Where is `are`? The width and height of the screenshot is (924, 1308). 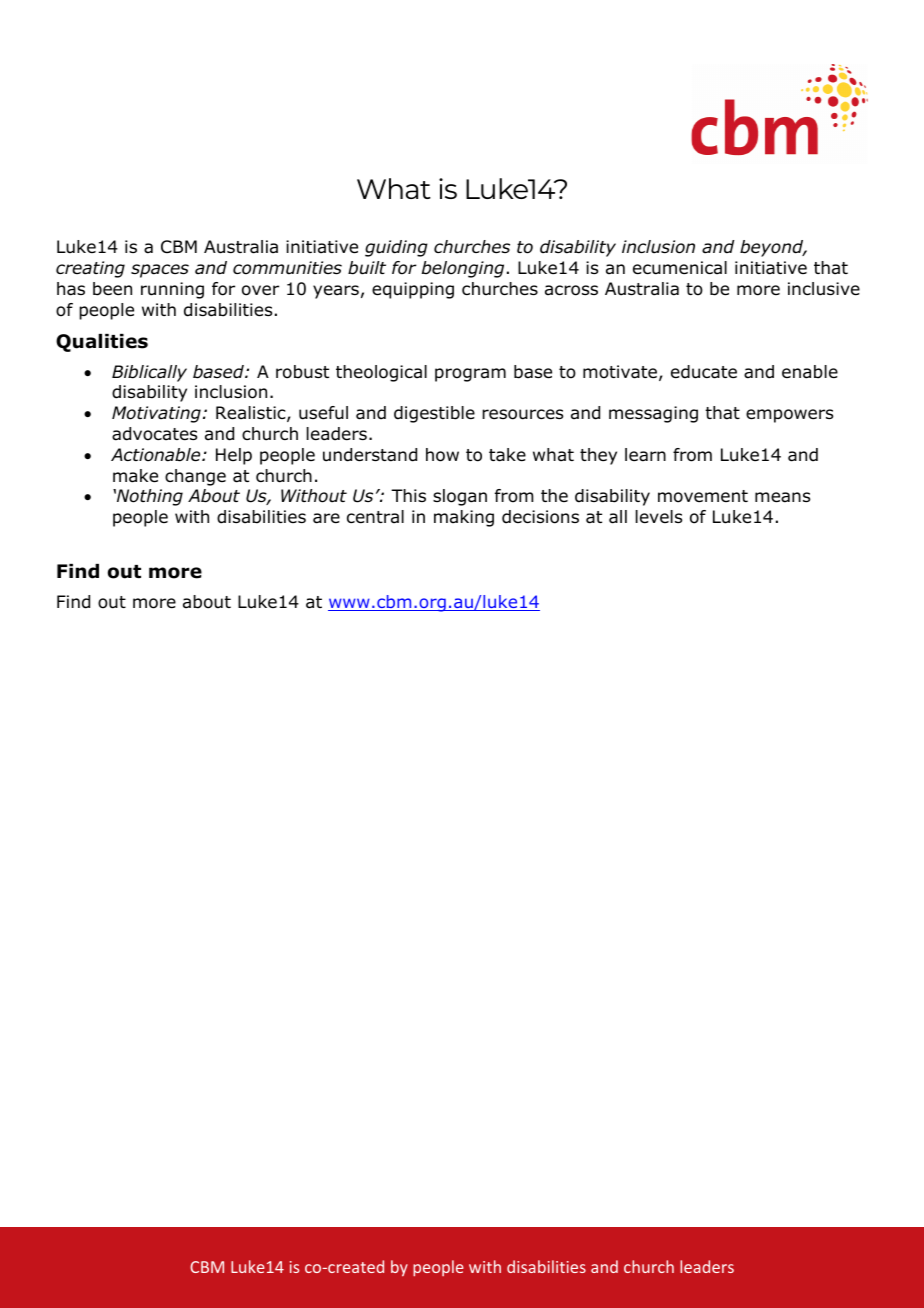 are is located at coordinates (326, 518).
